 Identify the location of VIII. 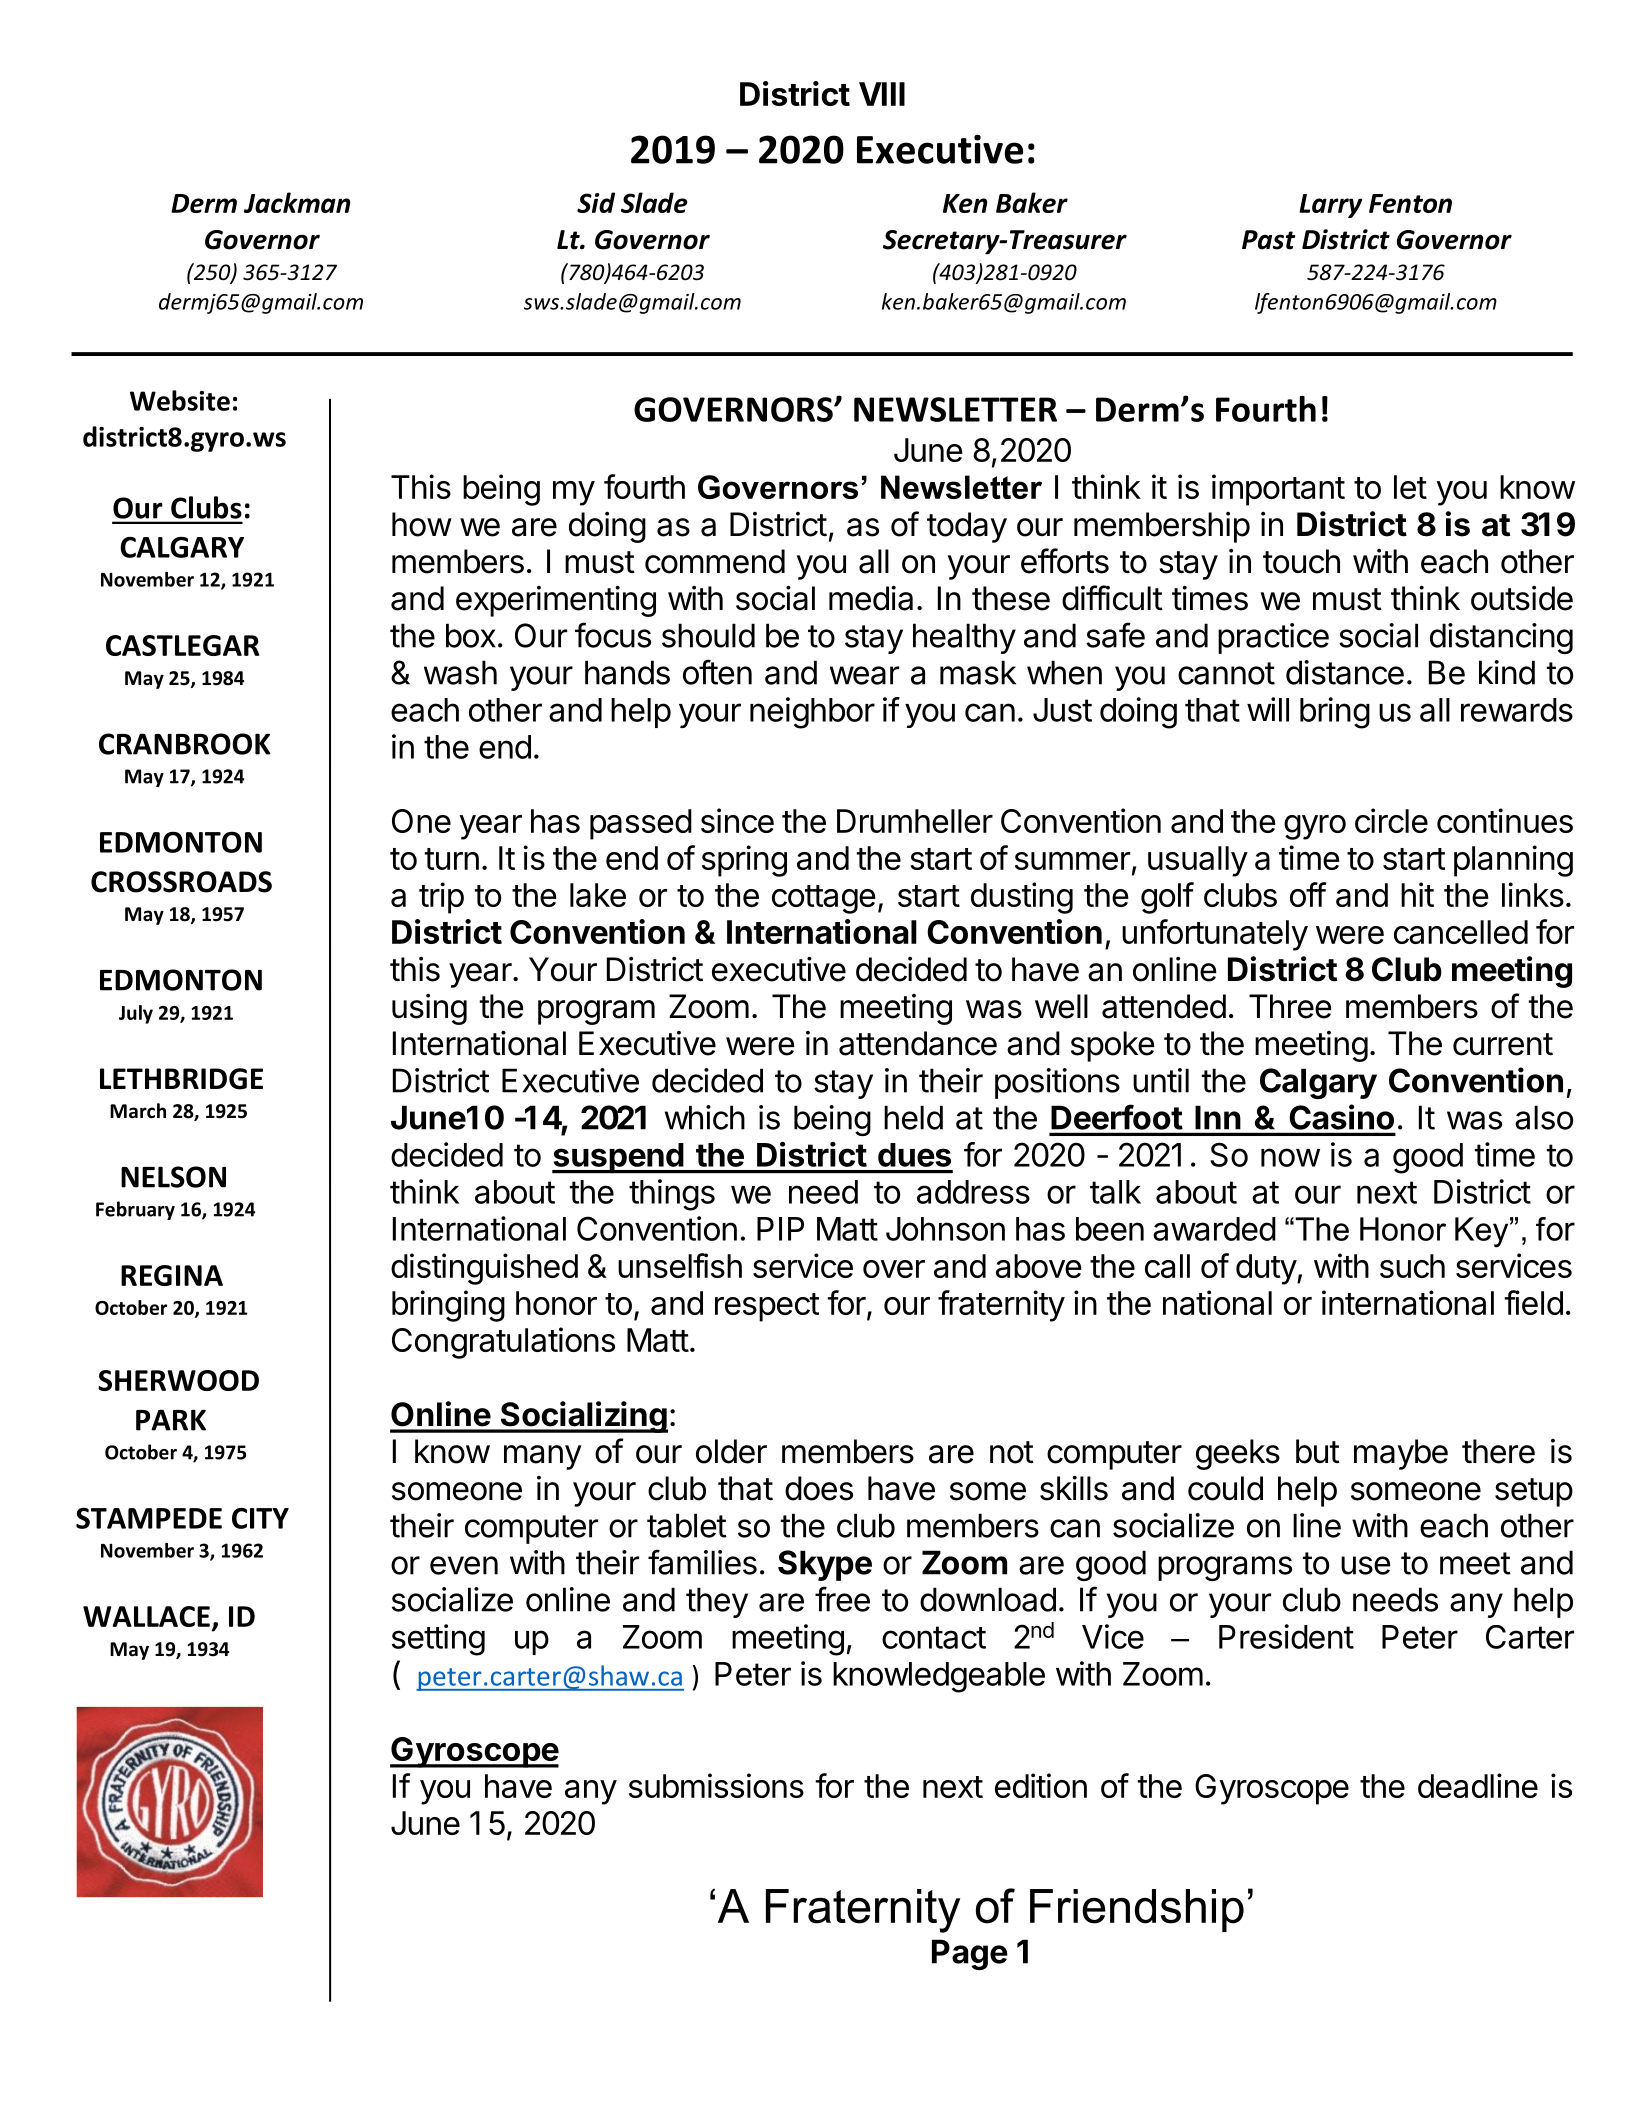
(882, 94).
